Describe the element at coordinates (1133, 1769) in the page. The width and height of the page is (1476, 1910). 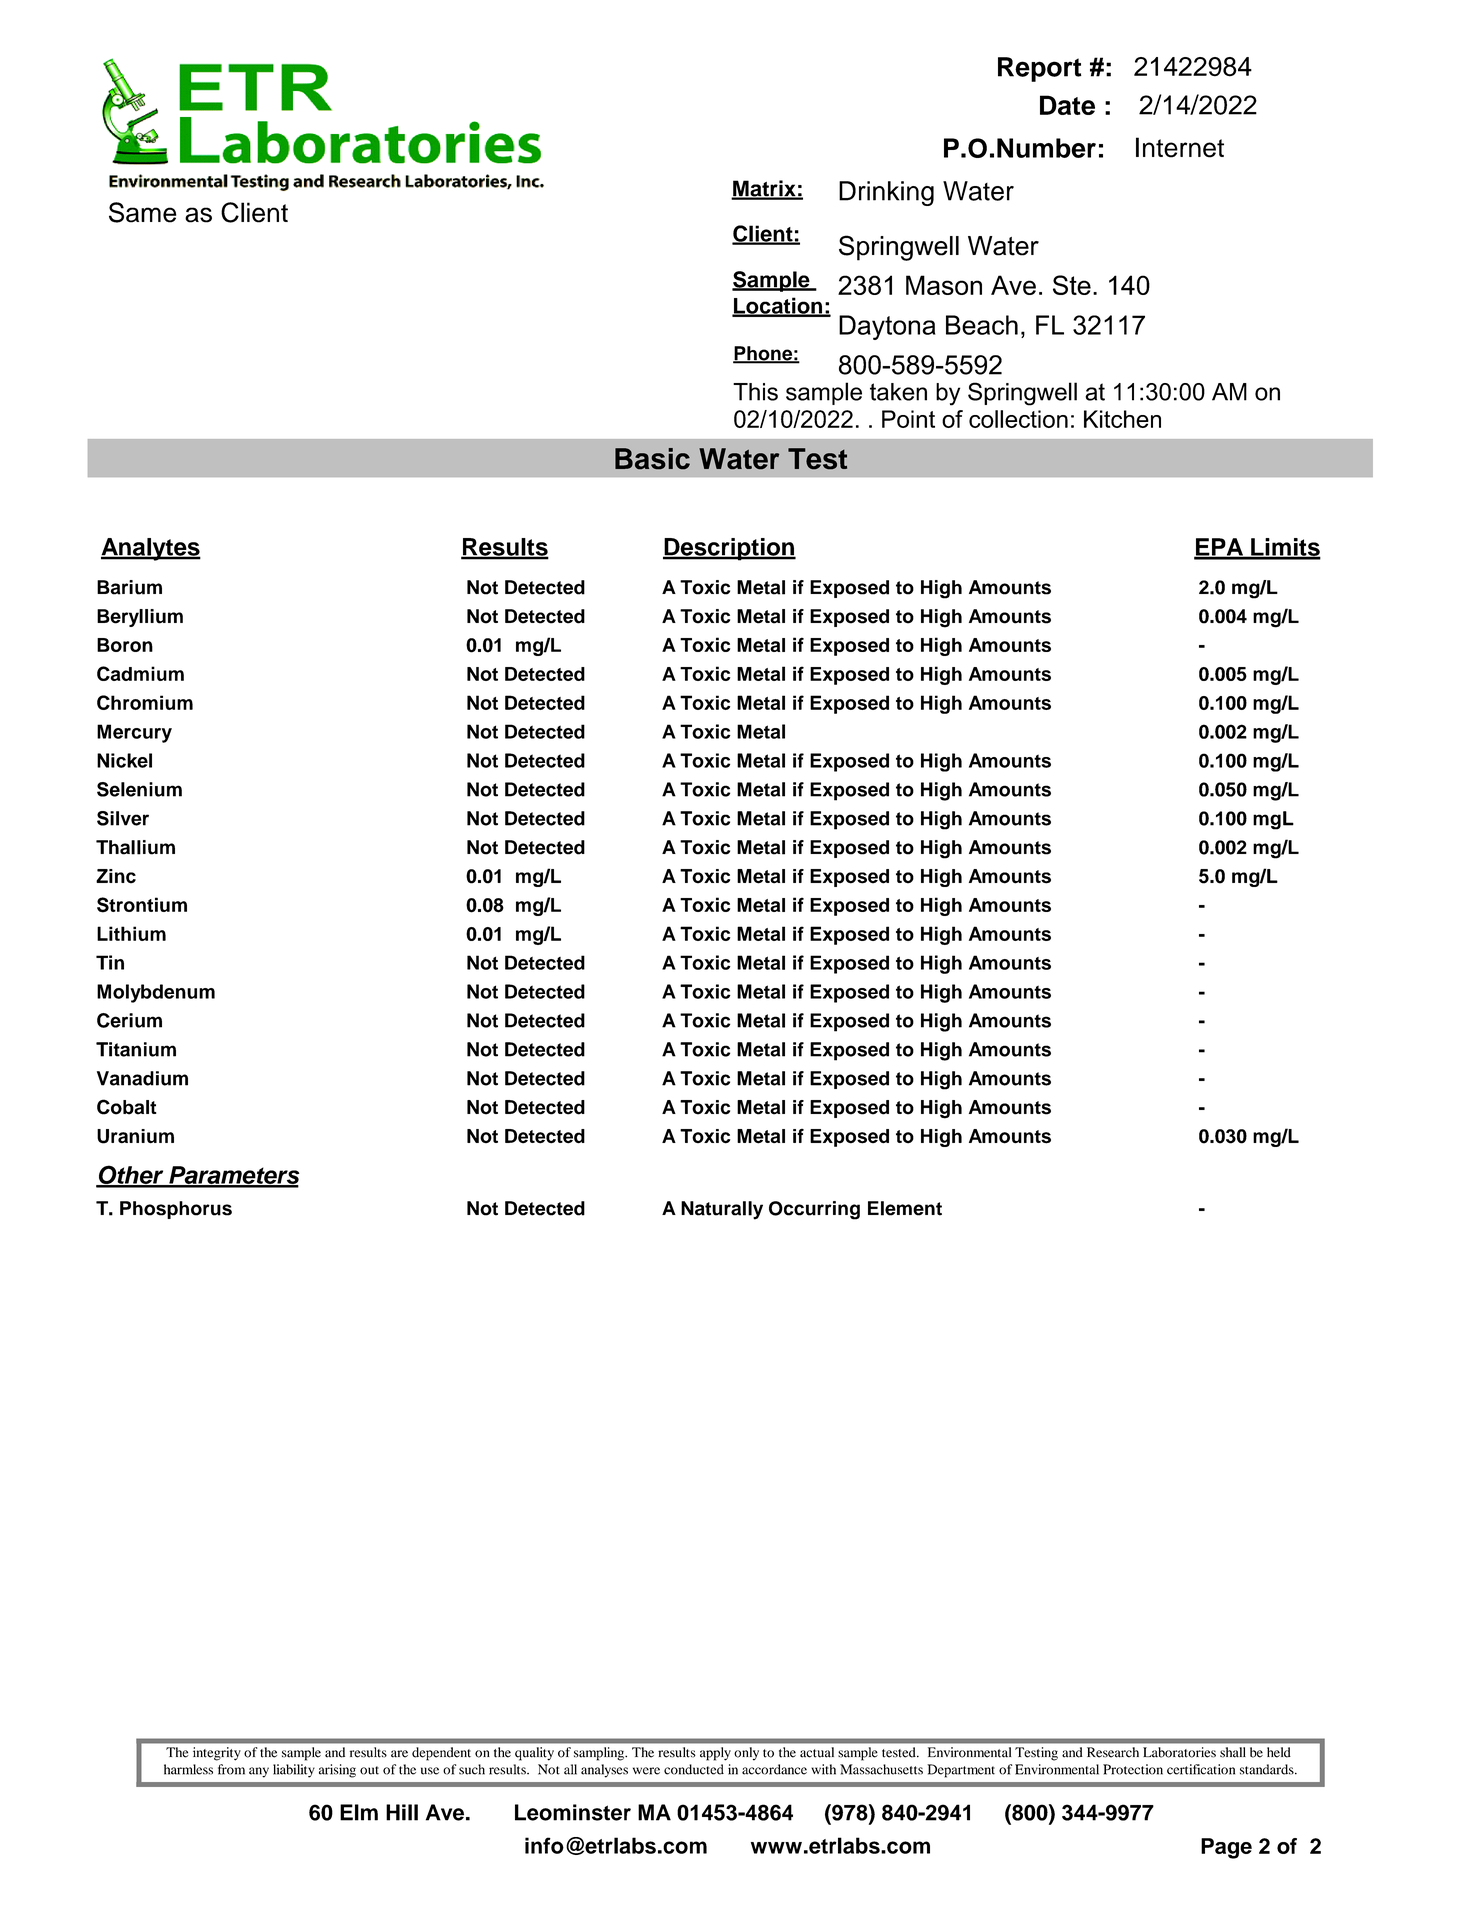
I see `Protection` at that location.
